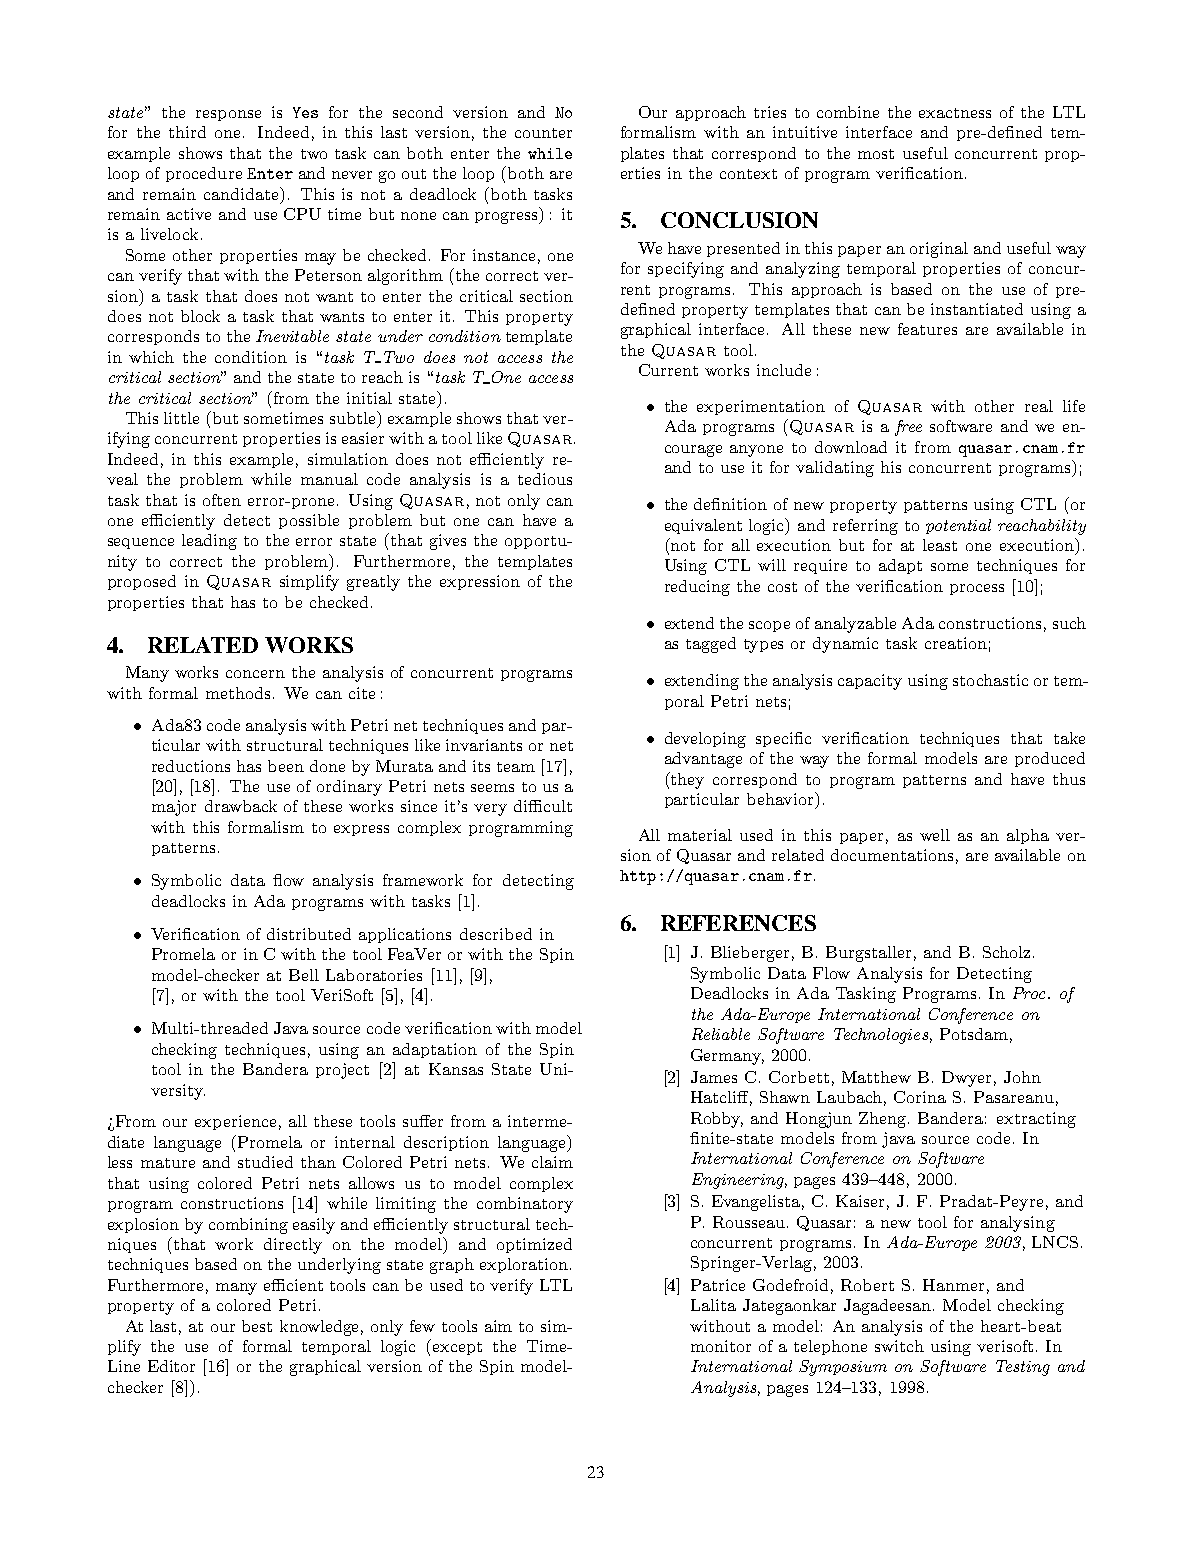 The image size is (1193, 1545). Describe the element at coordinates (908, 428) in the image. I see `free` at that location.
